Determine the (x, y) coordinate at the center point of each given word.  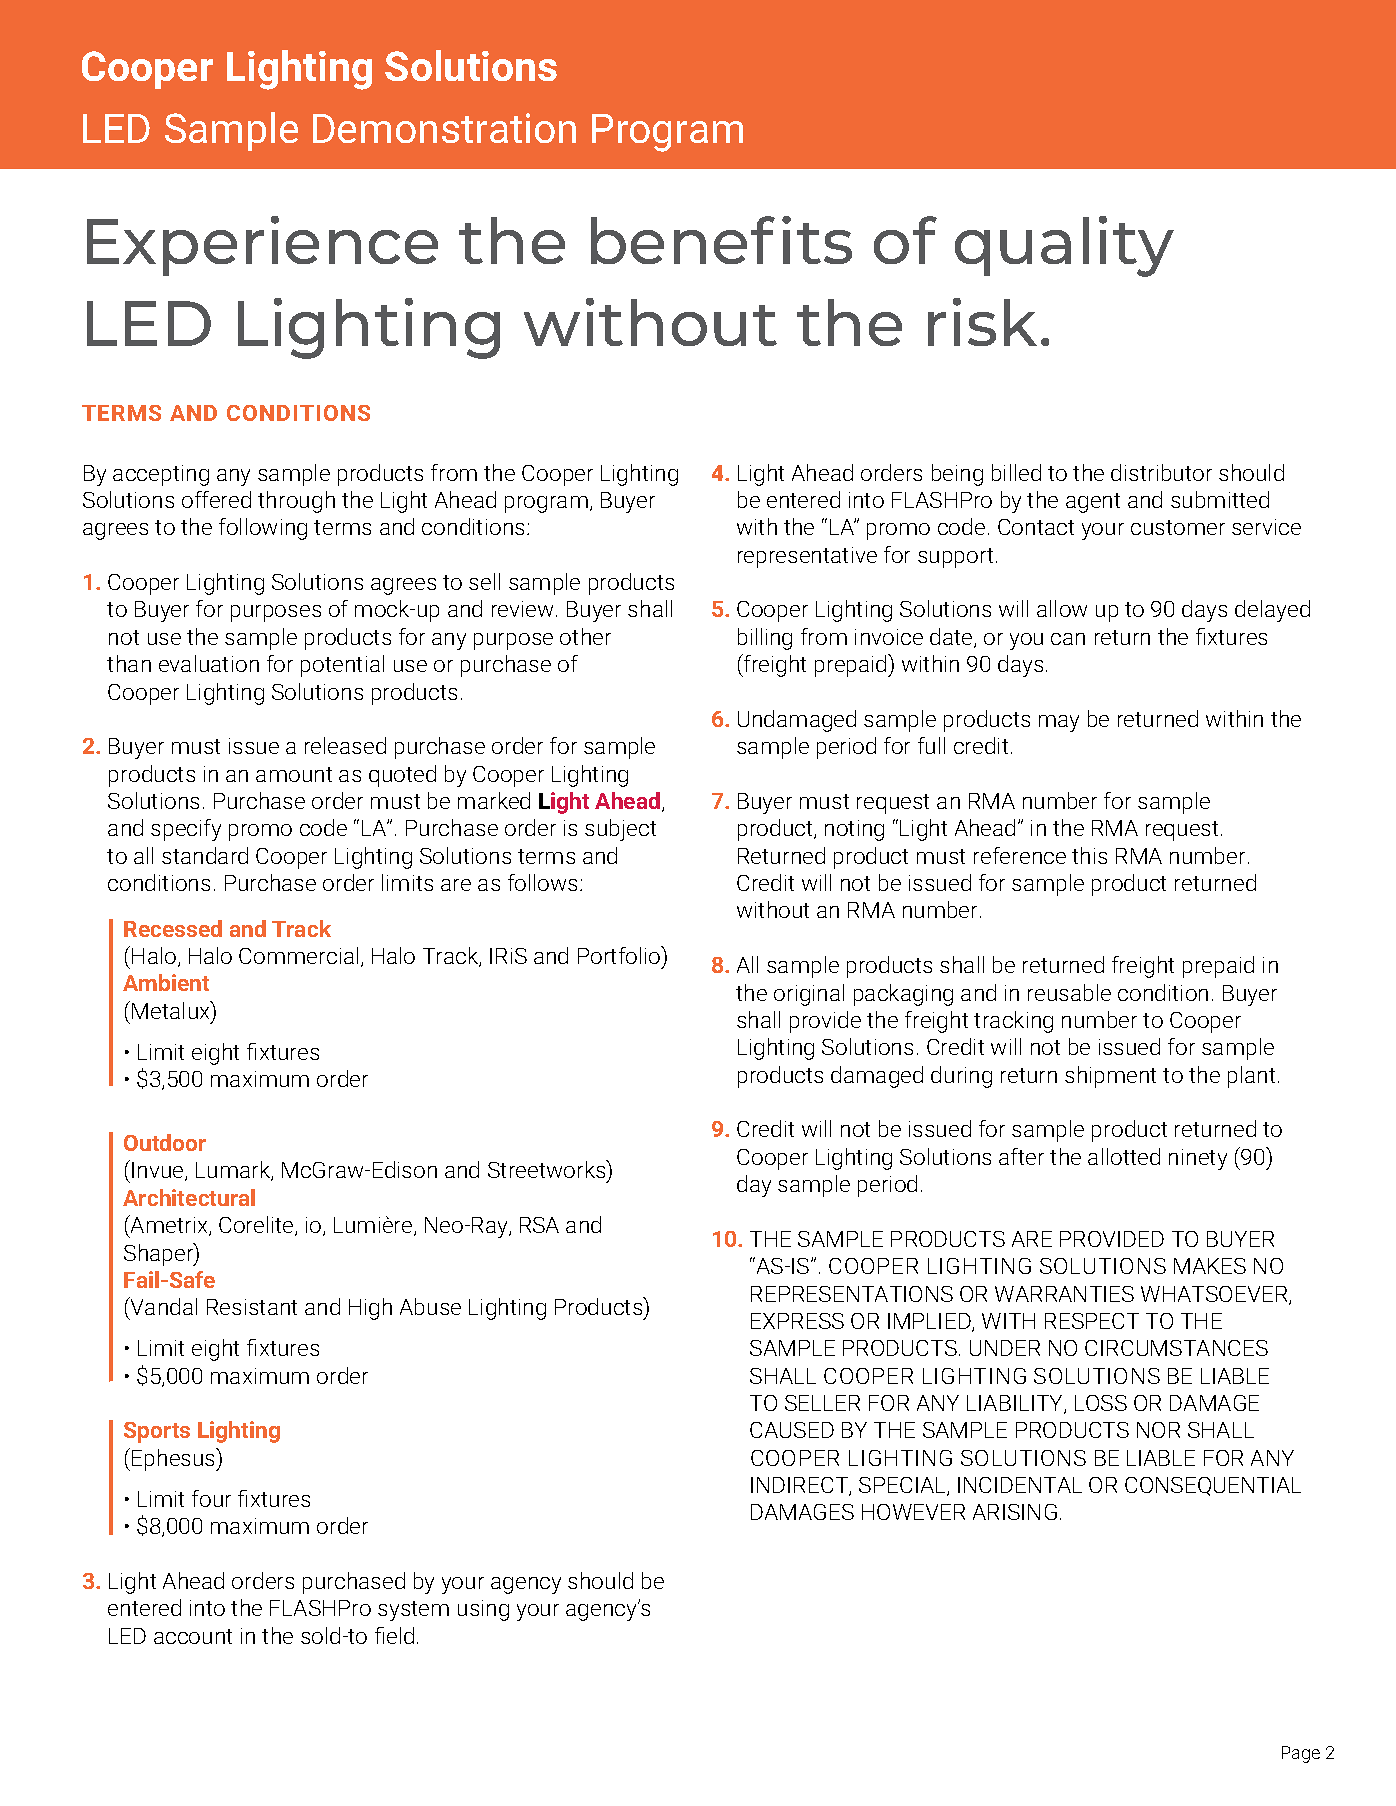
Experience (262, 246)
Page (1301, 1754)
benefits (721, 240)
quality (1064, 246)
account (193, 1636)
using (483, 1610)
